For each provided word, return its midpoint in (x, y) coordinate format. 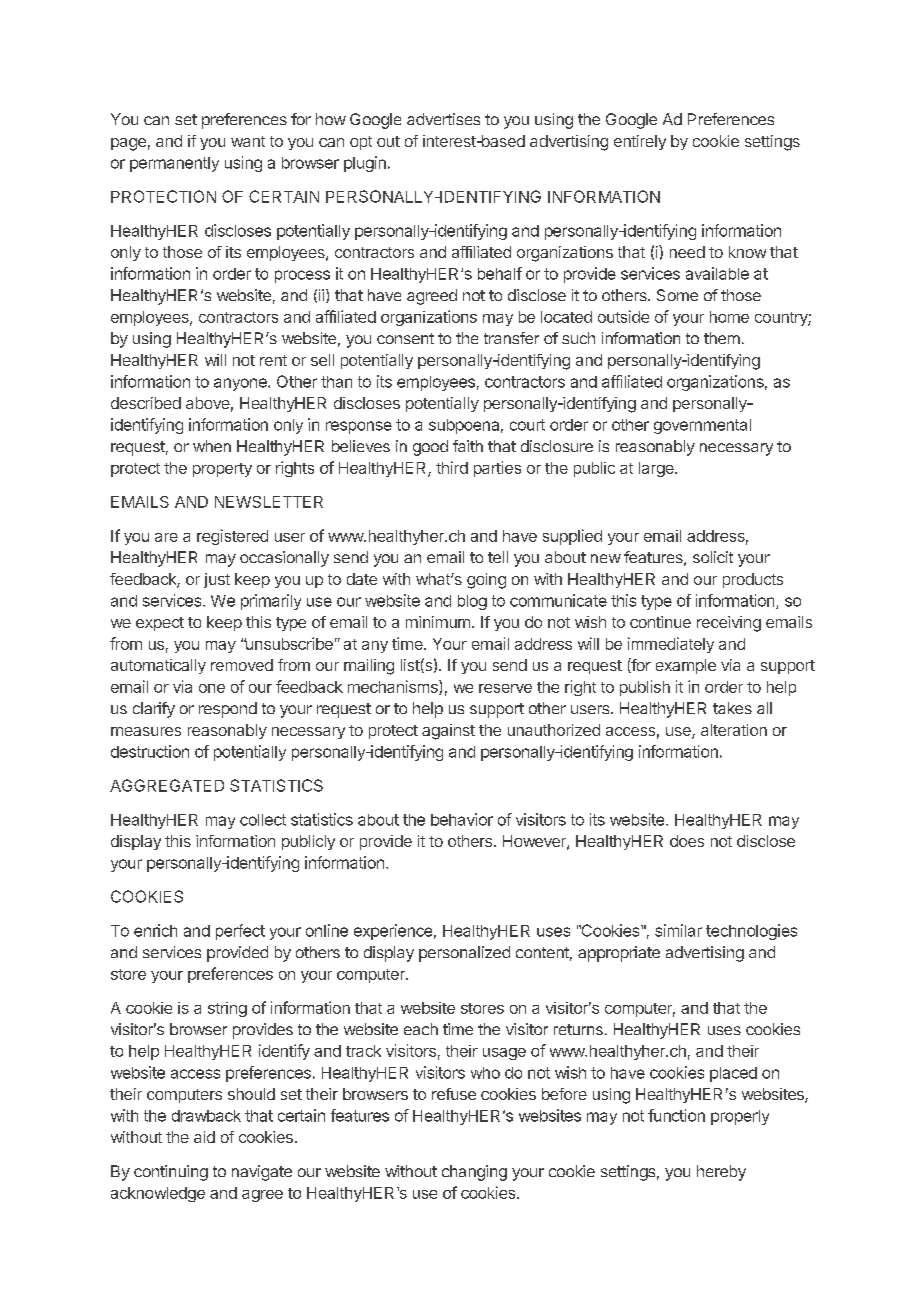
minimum (438, 622)
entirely (640, 142)
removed (242, 665)
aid (204, 1137)
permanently (174, 164)
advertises (443, 119)
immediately (671, 645)
